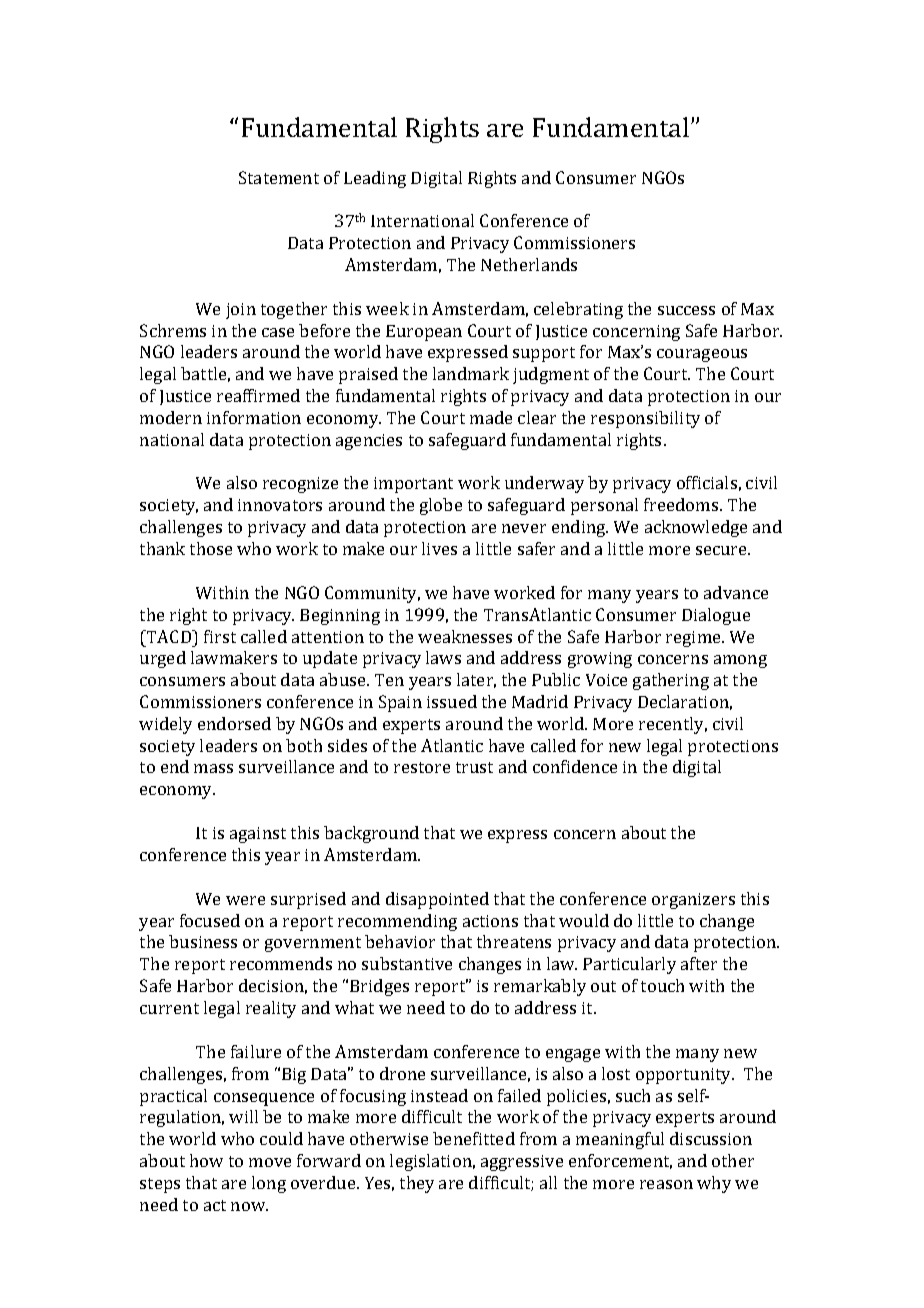 The height and width of the image is (1308, 924). I want to click on Statement, so click(279, 177).
